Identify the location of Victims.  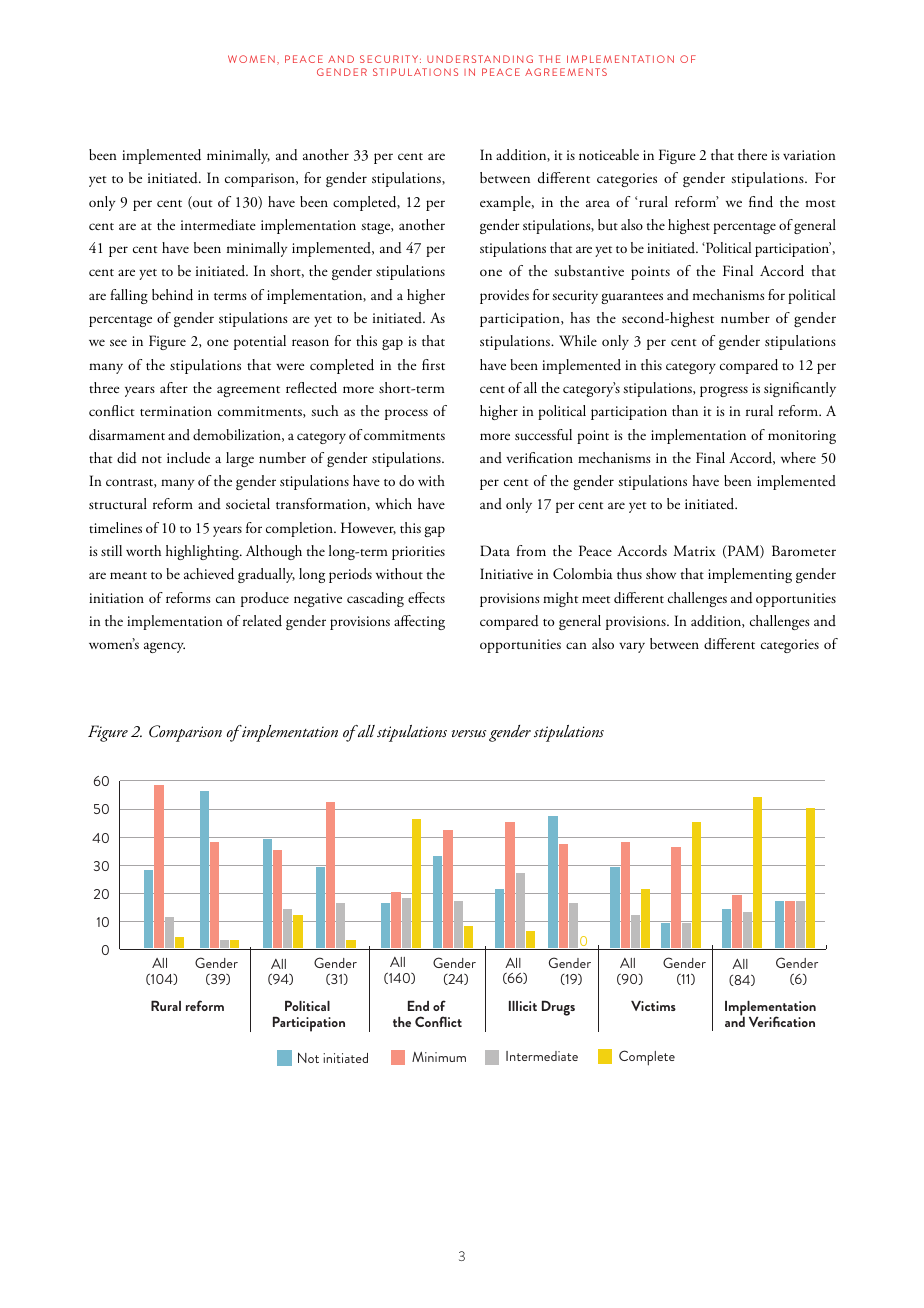
(653, 1006).
